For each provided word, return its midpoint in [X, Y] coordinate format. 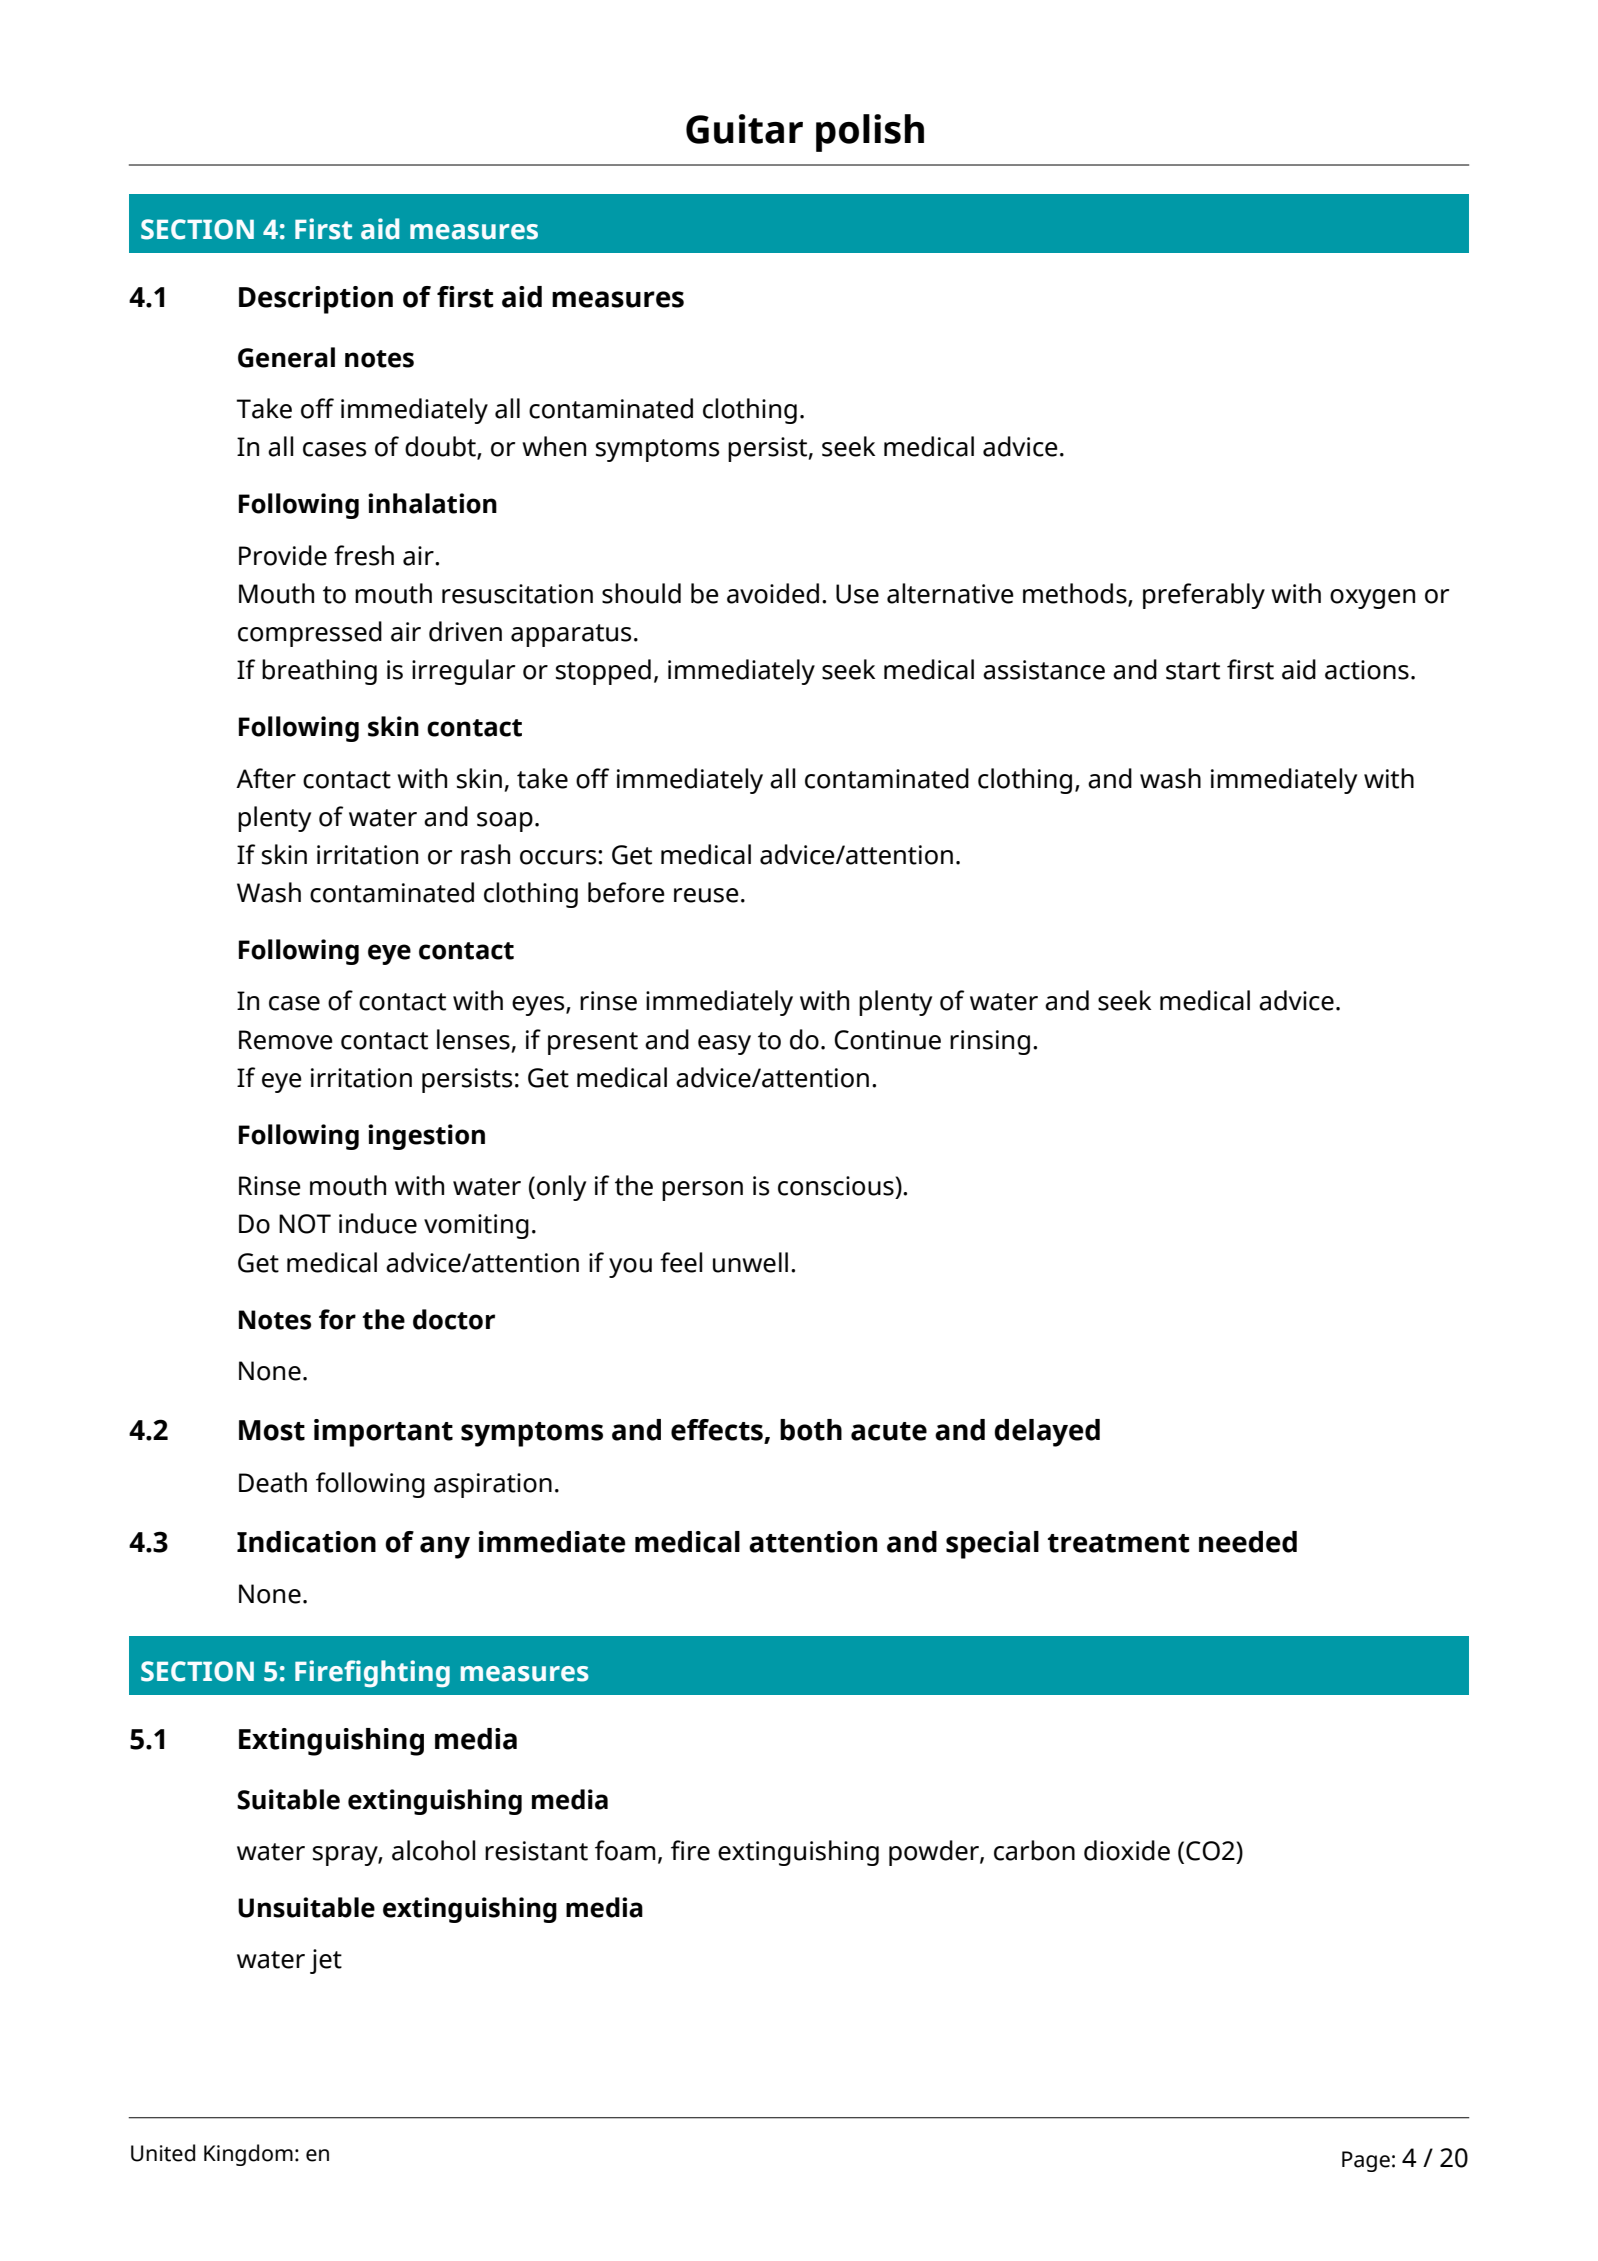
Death [273, 1482]
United [163, 2153]
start [1193, 671]
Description [316, 300]
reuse [706, 895]
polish [870, 133]
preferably [1204, 596]
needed [1248, 1542]
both [811, 1430]
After [266, 778]
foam [625, 1850]
